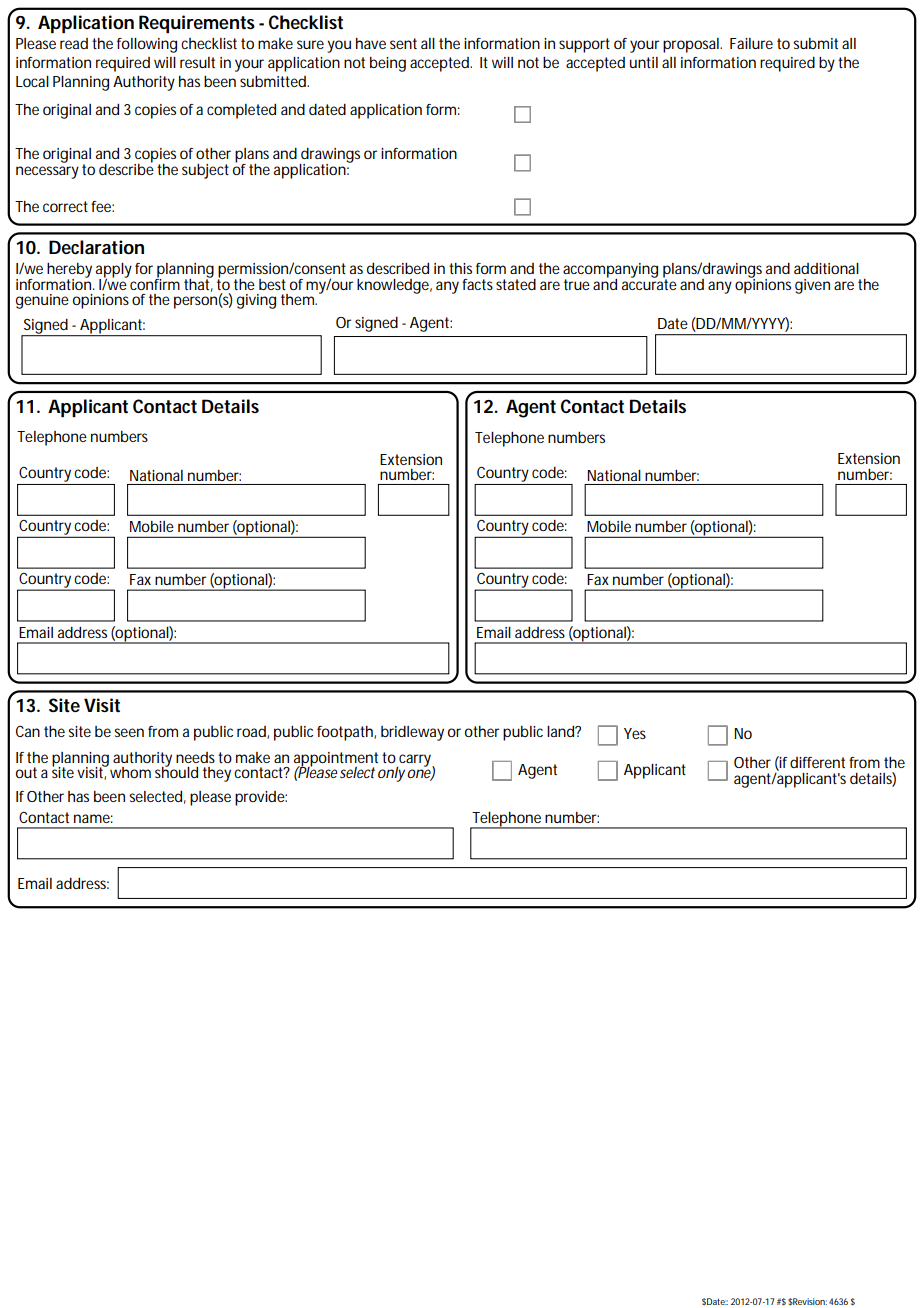 The height and width of the document is (1308, 924). What do you see at coordinates (129, 771) in the document?
I see `whom` at bounding box center [129, 771].
